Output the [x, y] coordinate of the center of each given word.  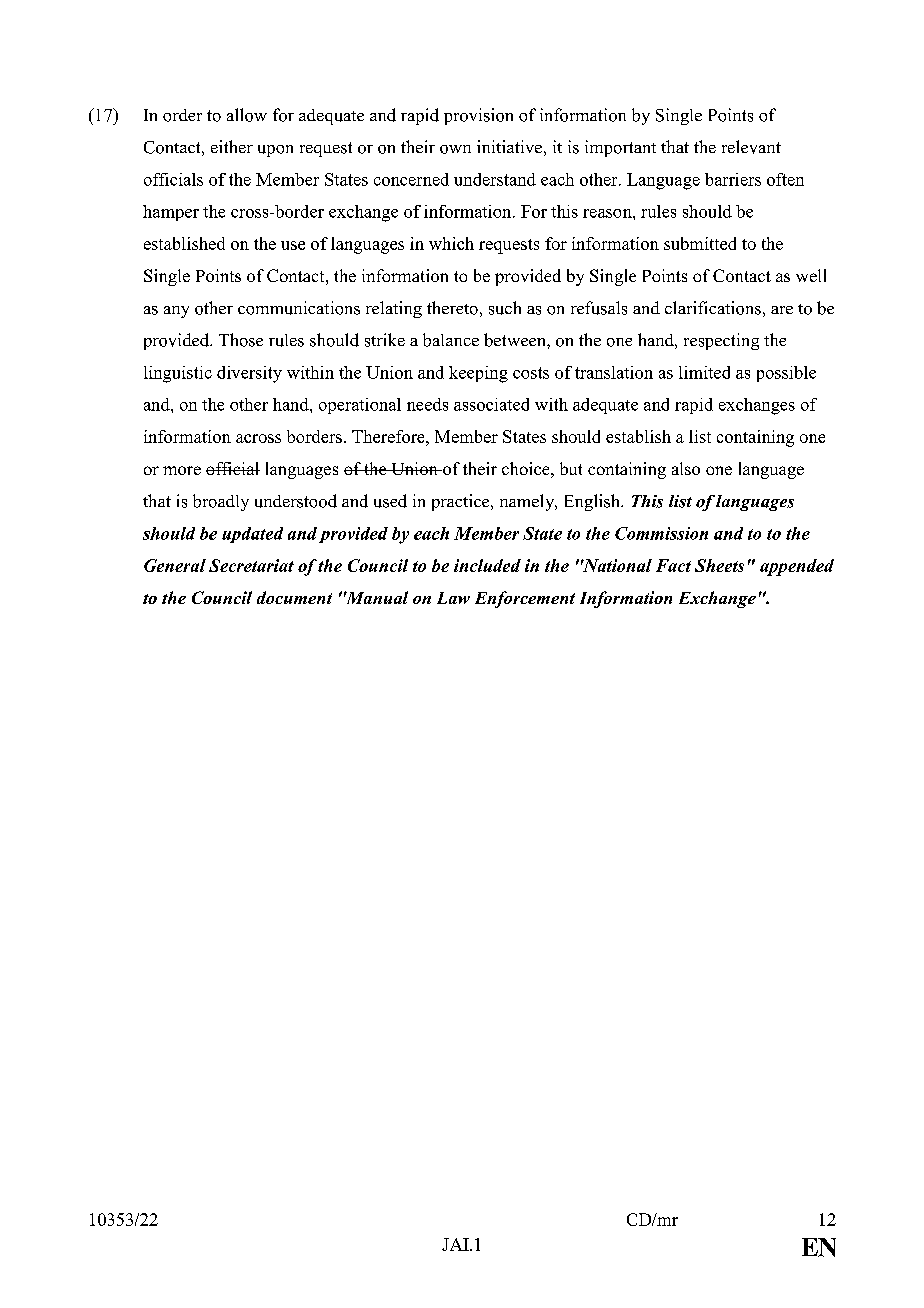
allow [247, 115]
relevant [751, 147]
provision [478, 116]
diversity [249, 374]
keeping [478, 374]
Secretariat [251, 565]
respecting [721, 341]
